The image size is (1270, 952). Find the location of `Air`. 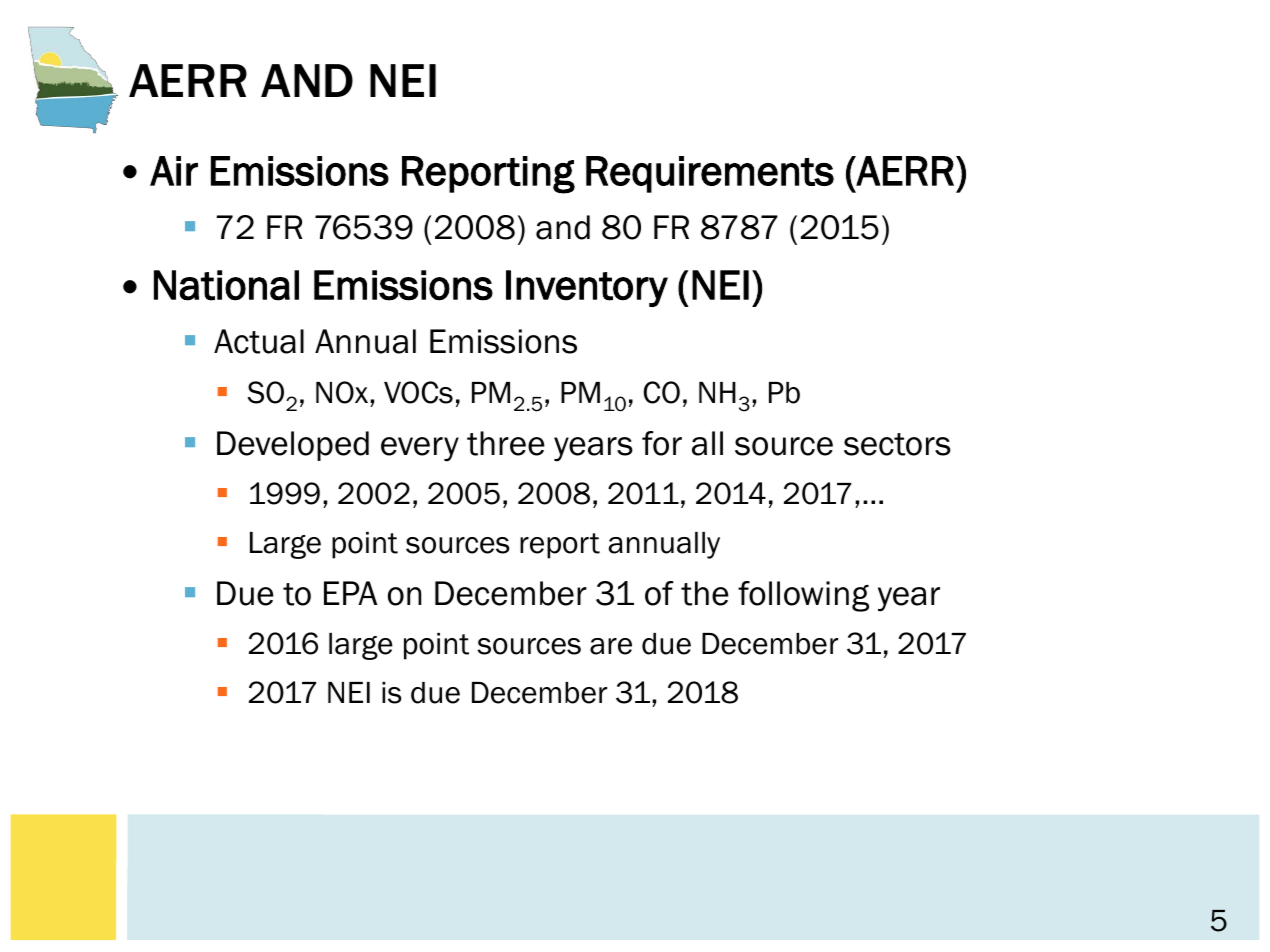

Air is located at coordinates (174, 171).
